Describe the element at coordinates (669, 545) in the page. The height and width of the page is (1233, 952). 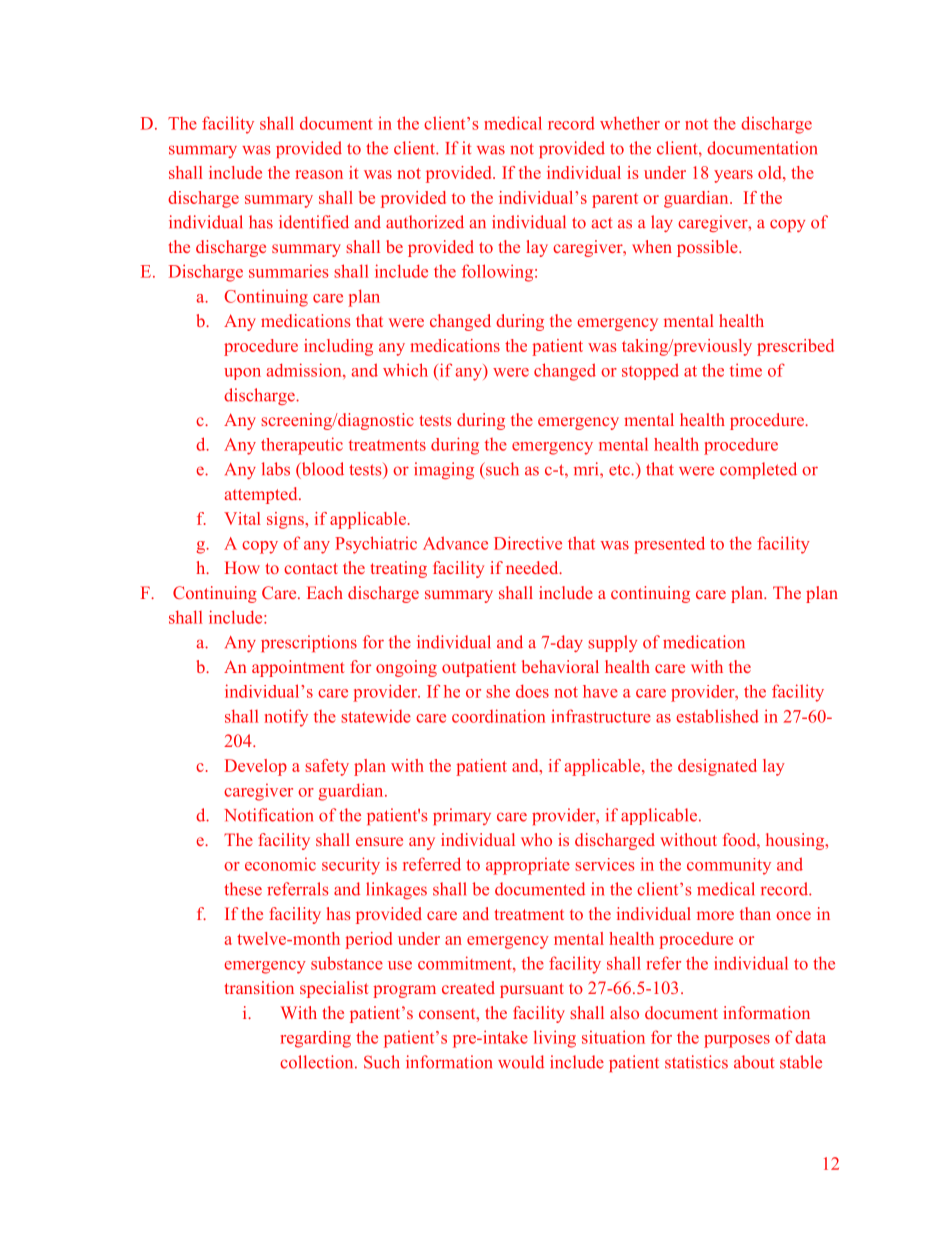
I see `presented` at that location.
